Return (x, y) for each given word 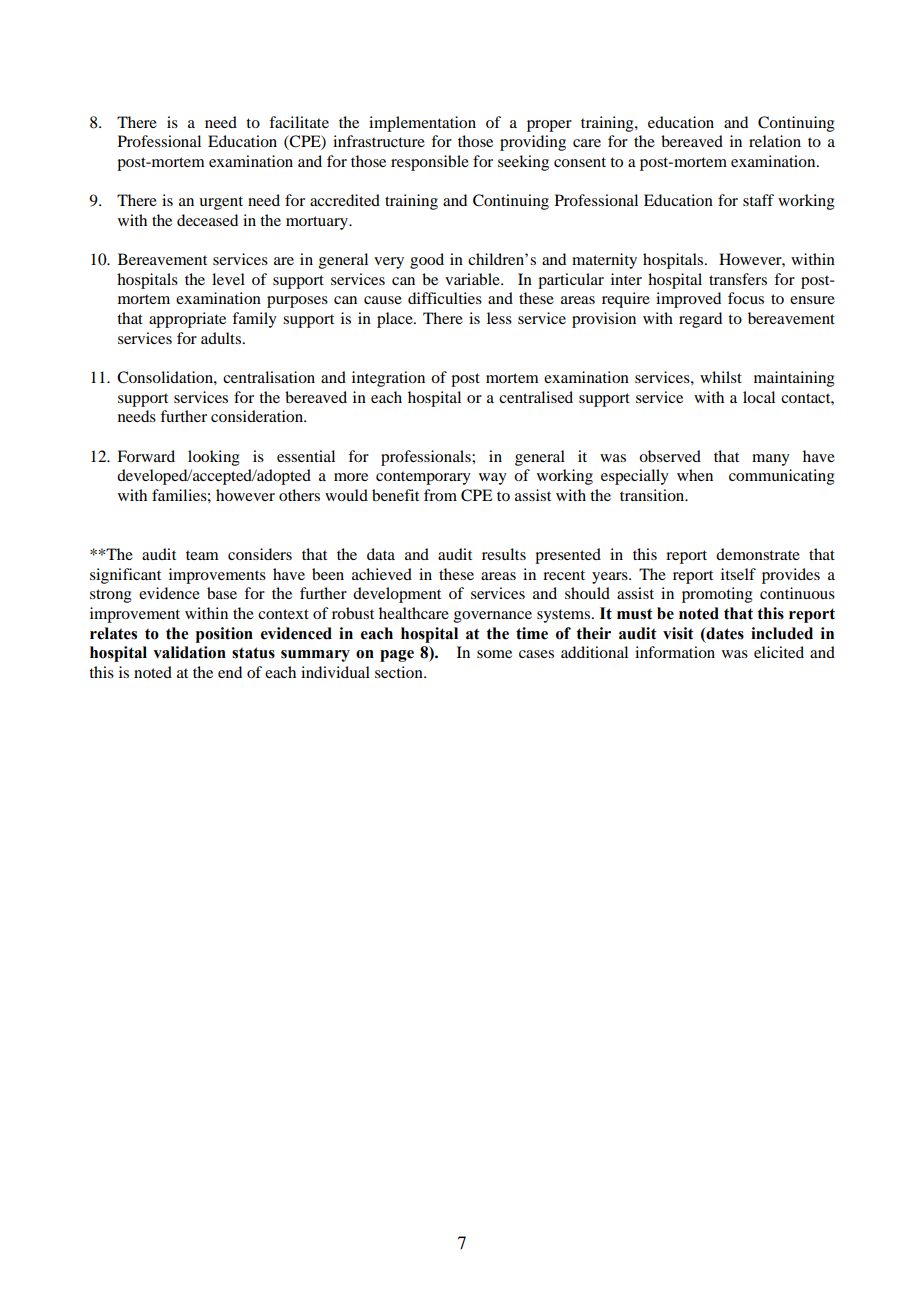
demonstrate (758, 554)
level (228, 279)
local (759, 397)
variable (473, 279)
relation (775, 141)
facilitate (299, 122)
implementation (422, 124)
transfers (738, 279)
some (494, 654)
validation (189, 652)
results (504, 554)
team (202, 555)
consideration (258, 416)
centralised (536, 397)
